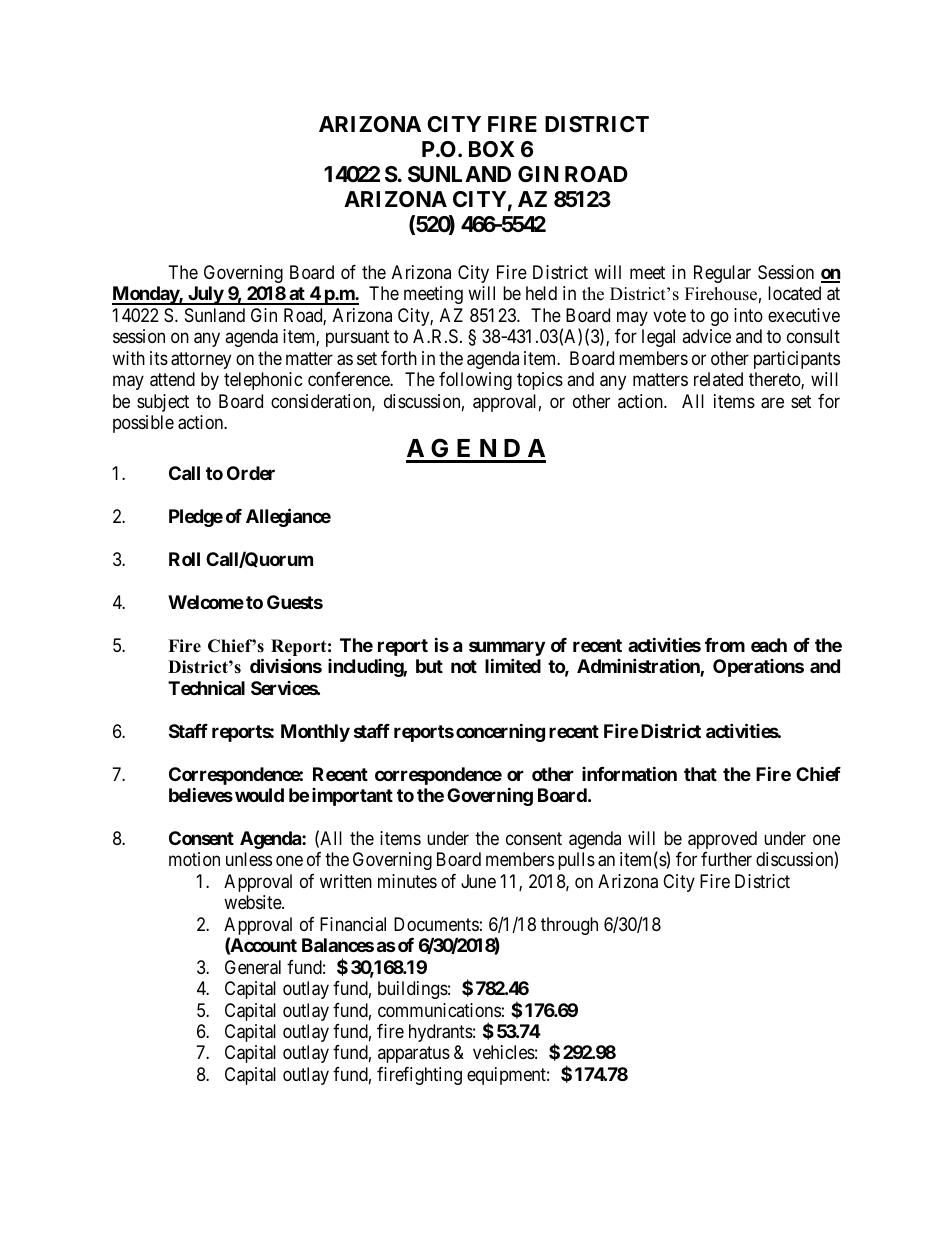 The width and height of the document is (952, 1233). What do you see at coordinates (205, 295) in the document?
I see `July` at bounding box center [205, 295].
